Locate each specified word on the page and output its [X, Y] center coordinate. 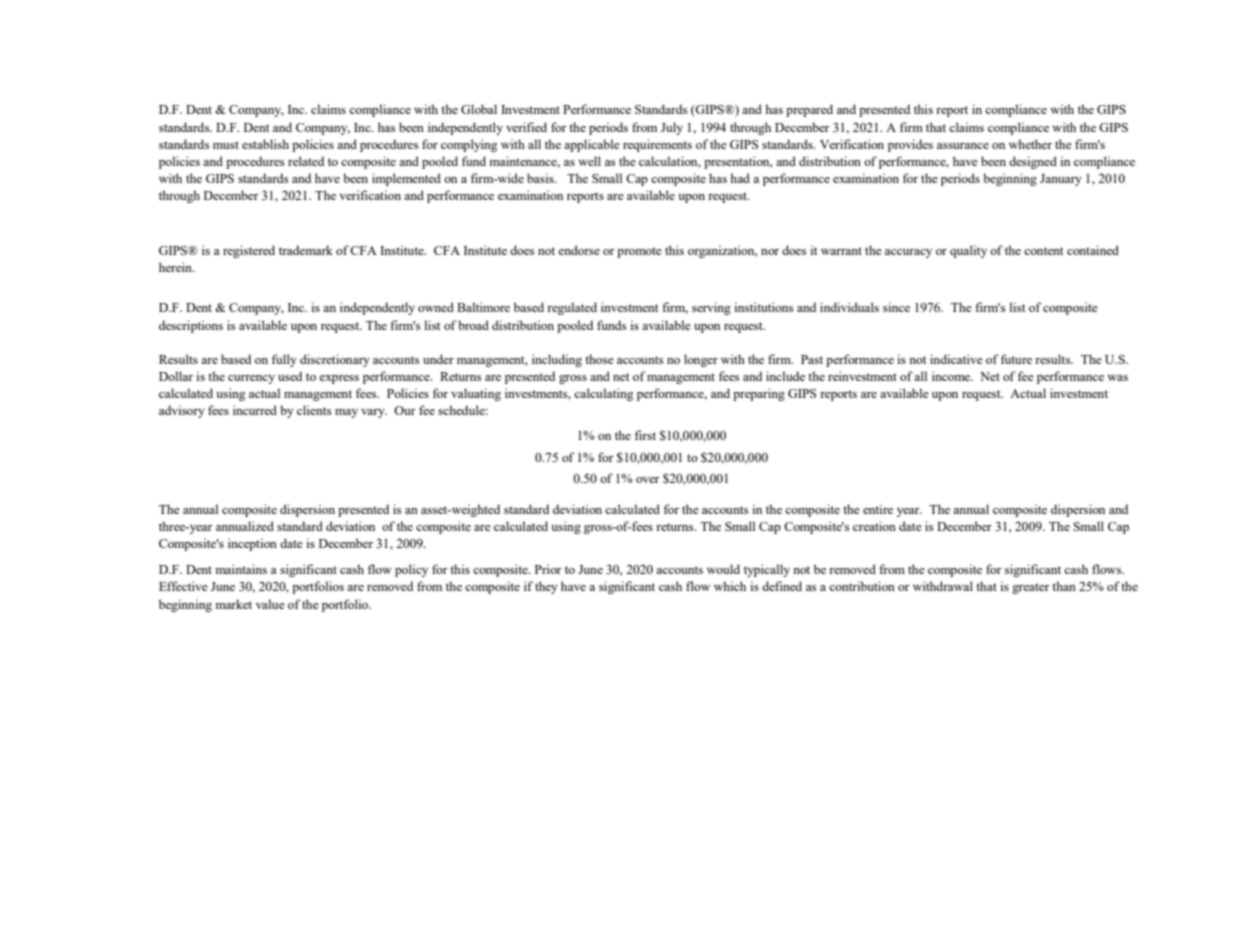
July [672, 128]
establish [265, 144]
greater [1031, 588]
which [730, 586]
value [270, 604]
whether [1030, 144]
